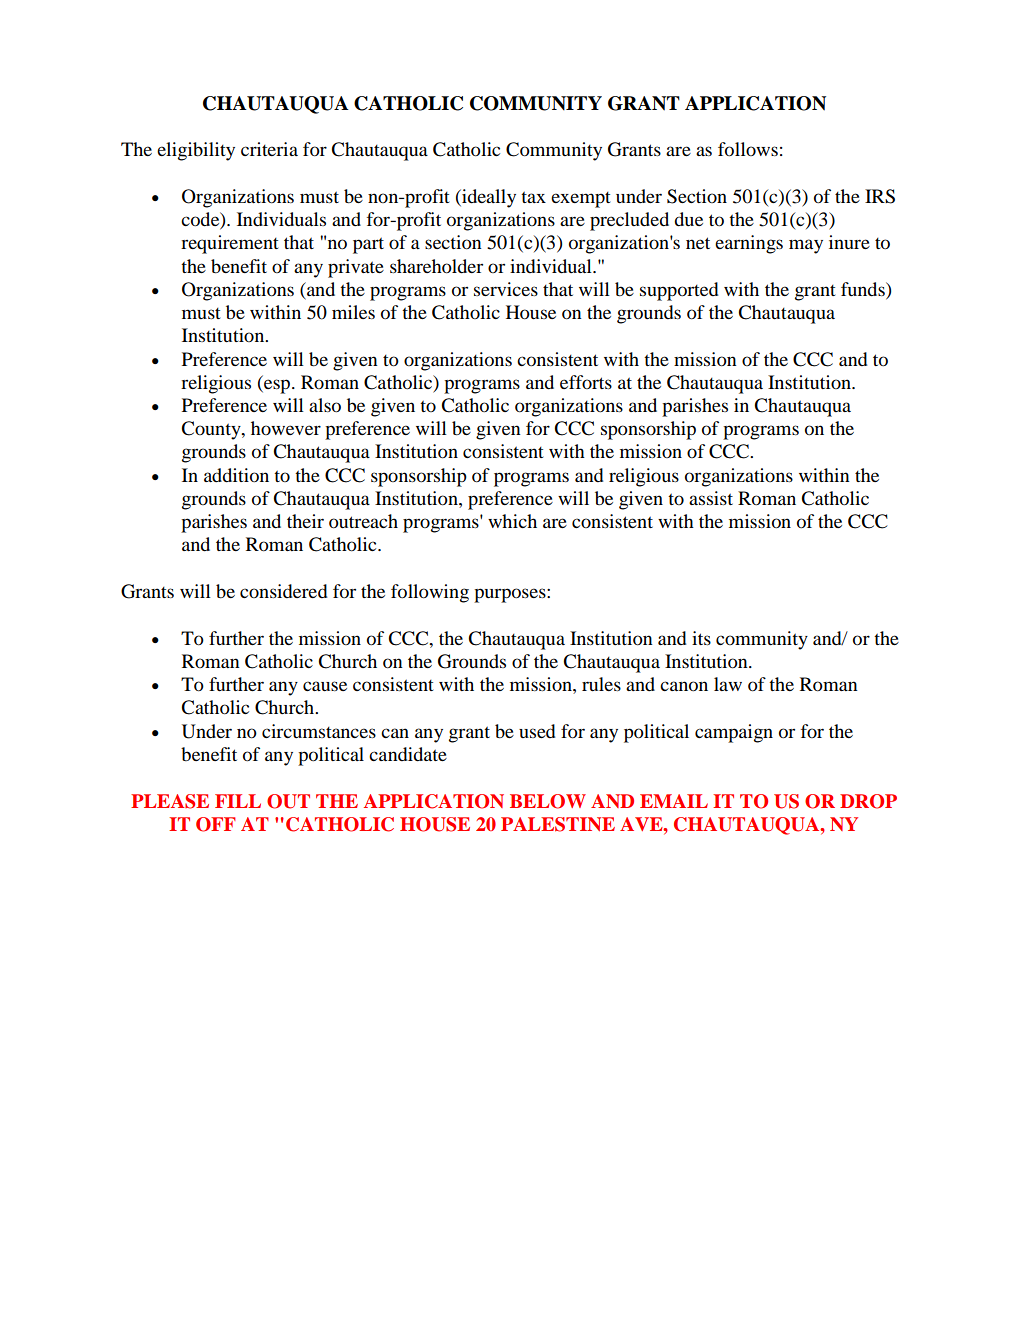 The height and width of the screenshot is (1332, 1029). I want to click on FILL, so click(238, 801).
